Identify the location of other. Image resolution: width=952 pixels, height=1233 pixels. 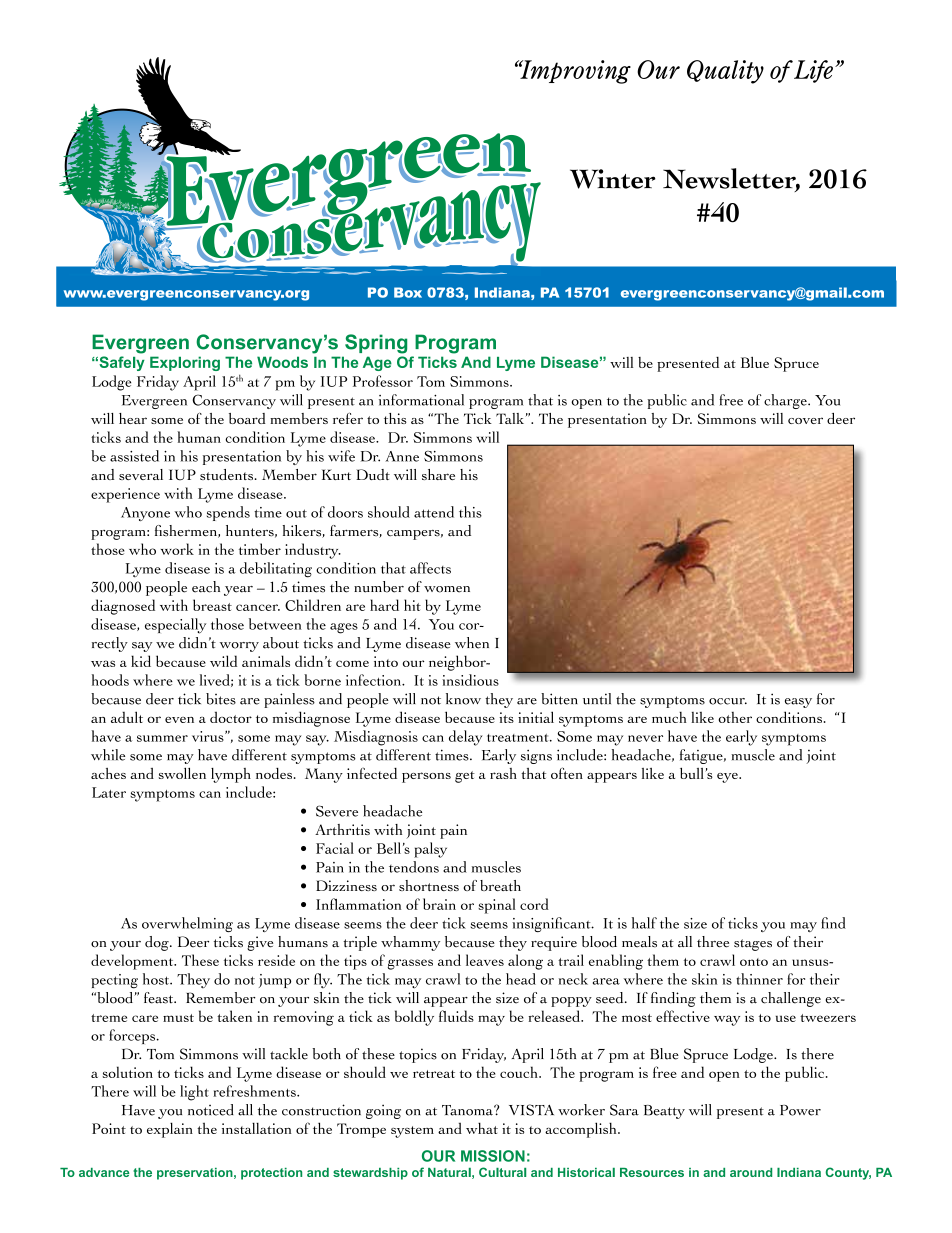
(735, 717).
